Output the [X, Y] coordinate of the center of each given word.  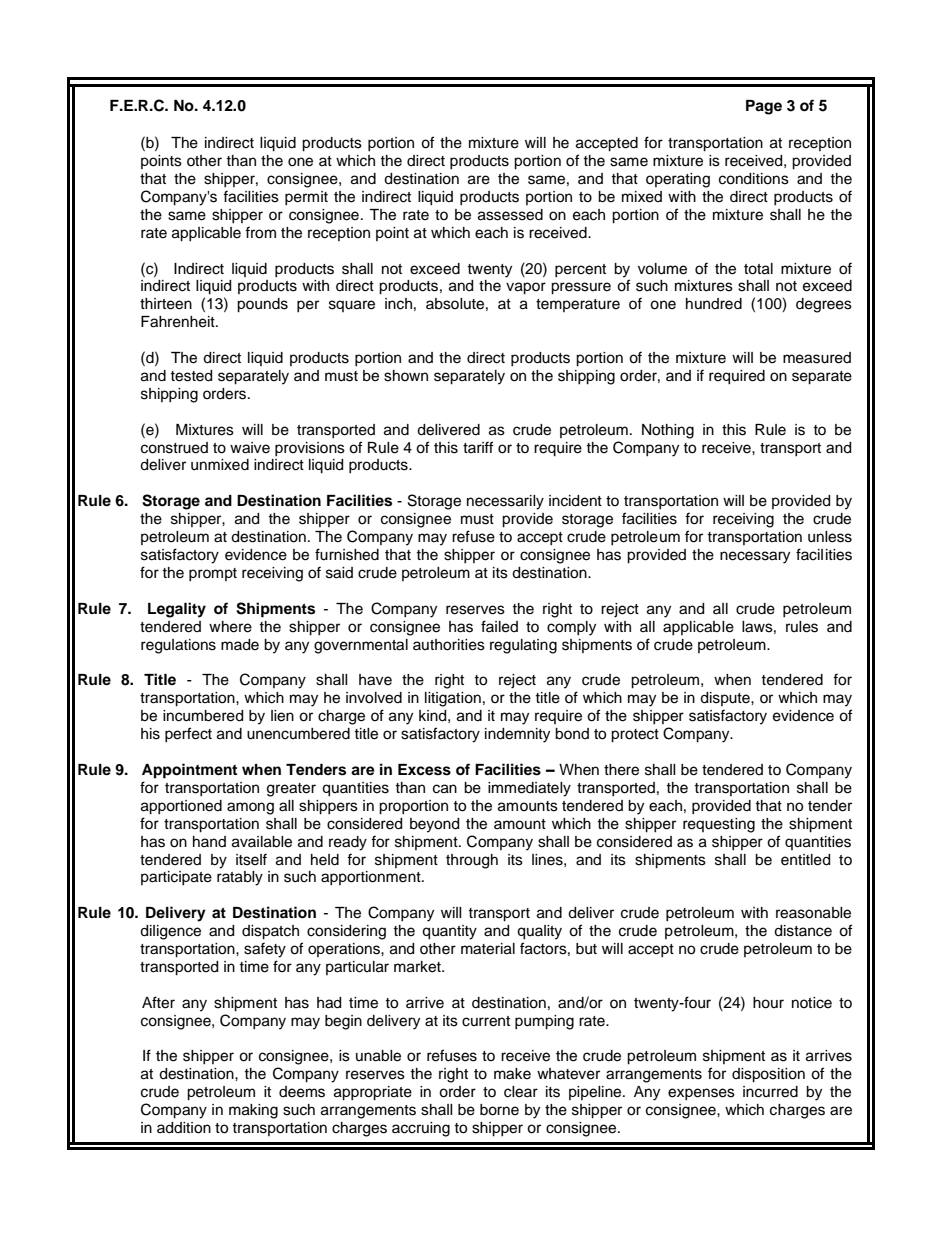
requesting [719, 825]
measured [817, 358]
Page [764, 107]
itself [251, 859]
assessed [510, 215]
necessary [755, 557]
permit [306, 198]
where [230, 627]
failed [499, 626]
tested [191, 376]
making [253, 1111]
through [472, 861]
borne [499, 1110]
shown [406, 376]
